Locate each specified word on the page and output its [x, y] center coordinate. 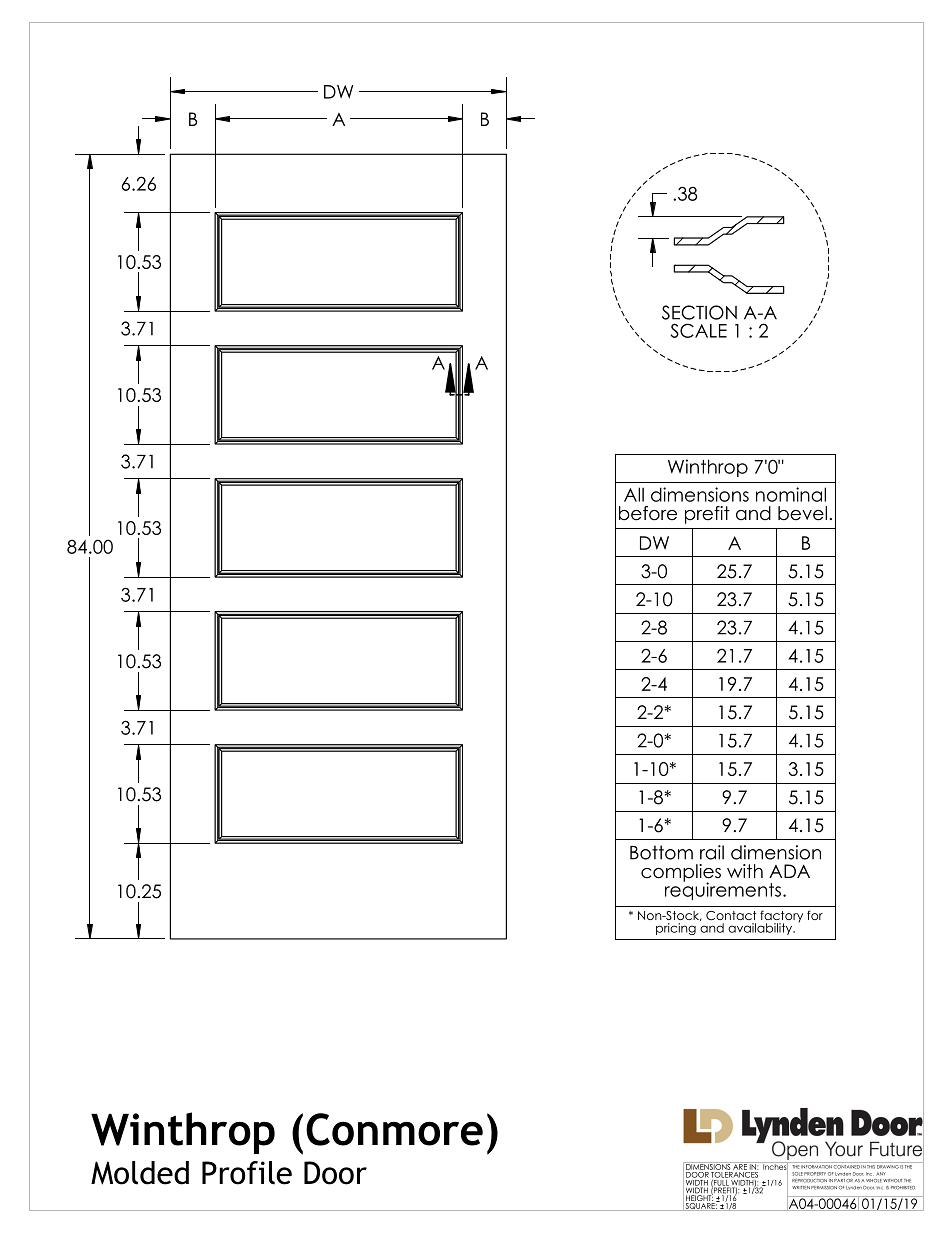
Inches [775, 1167]
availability [761, 929]
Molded [140, 1173]
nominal [791, 494]
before [648, 513]
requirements [724, 890]
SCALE [699, 330]
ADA [789, 871]
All [634, 494]
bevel [802, 513]
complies [681, 874]
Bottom [661, 852]
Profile [247, 1173]
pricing [676, 929]
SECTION [699, 312]
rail [712, 852]
